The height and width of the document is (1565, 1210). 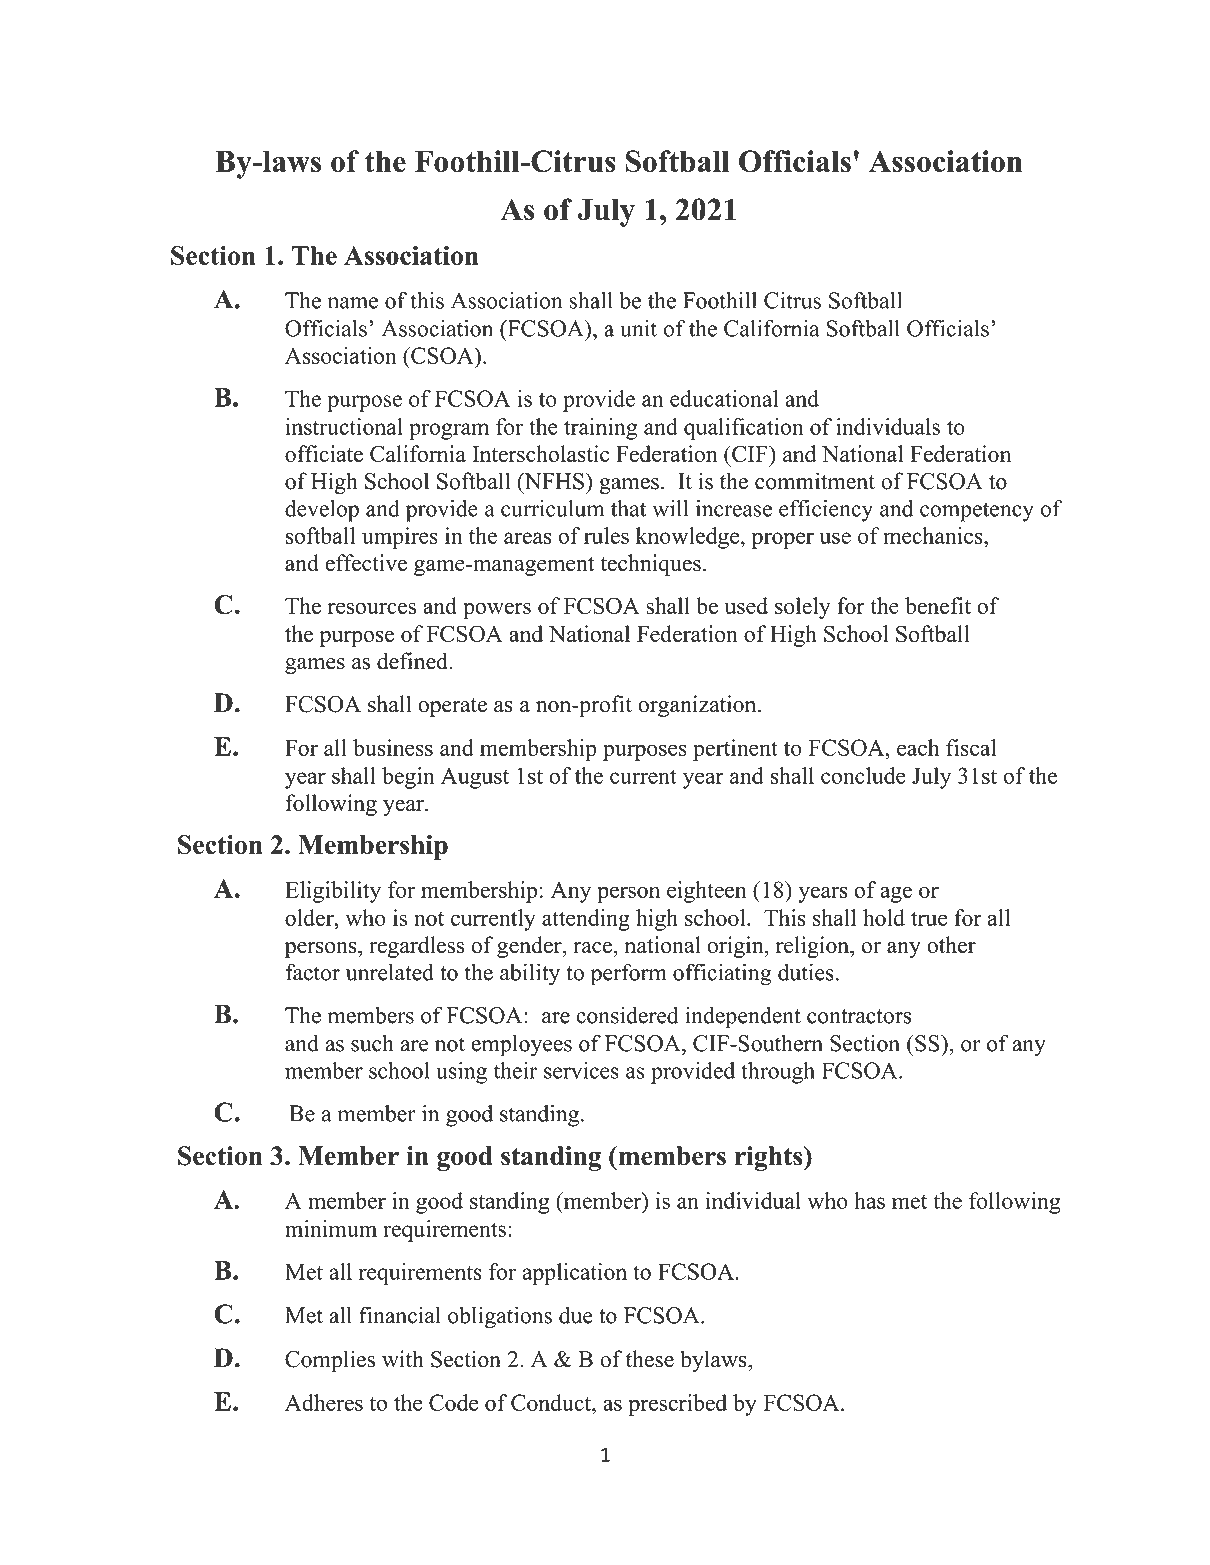 What do you see at coordinates (698, 706) in the document?
I see `organization` at bounding box center [698, 706].
